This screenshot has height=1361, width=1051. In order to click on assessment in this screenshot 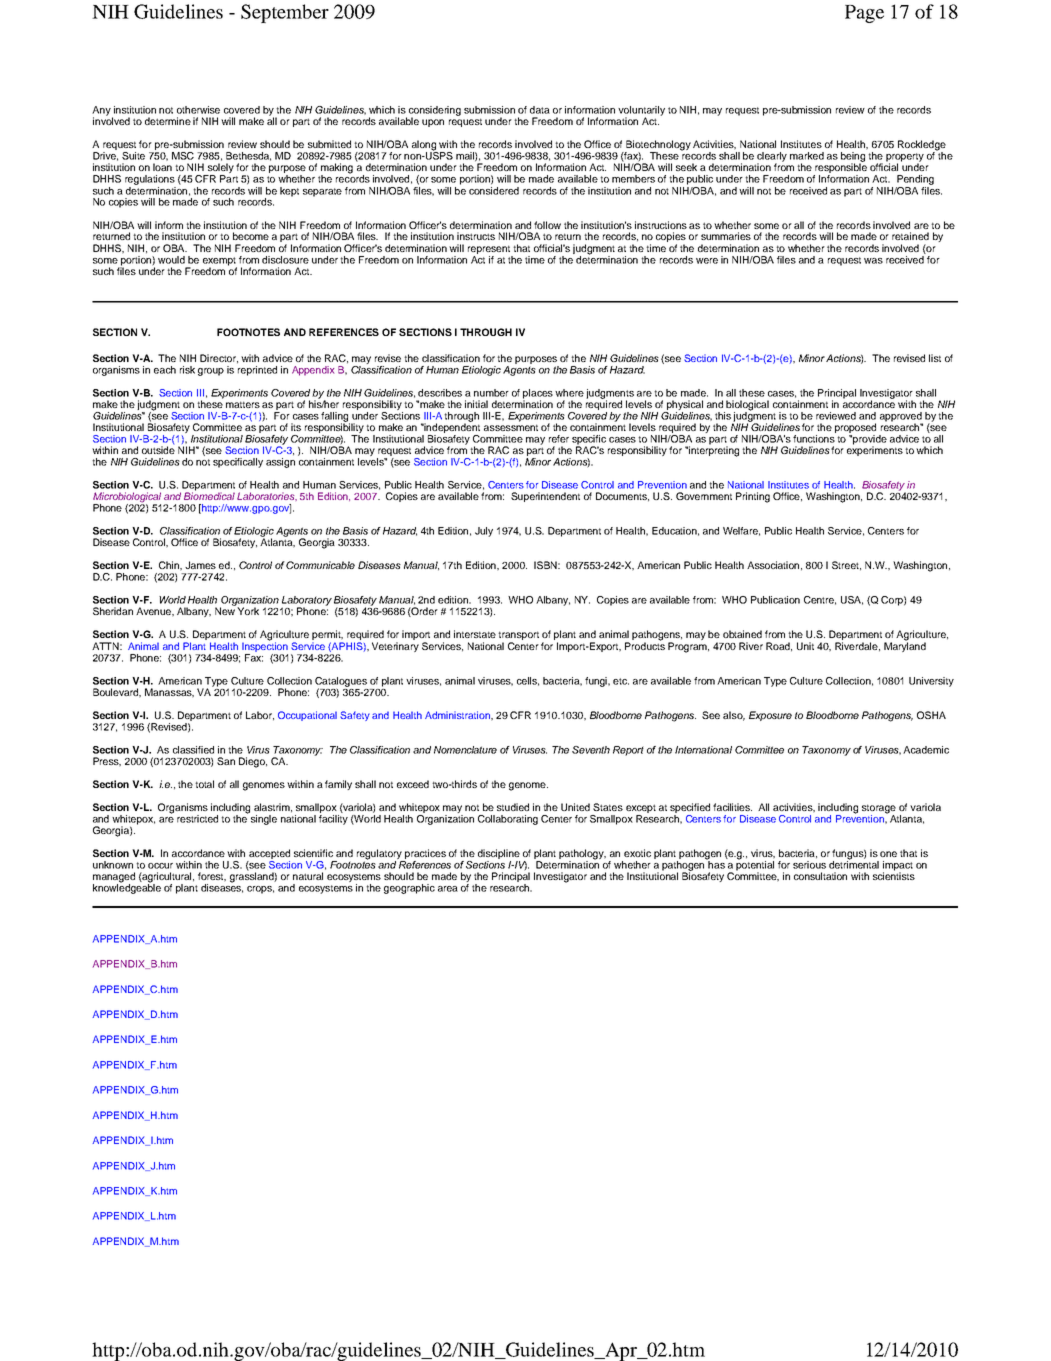, I will do `click(511, 427)`.
